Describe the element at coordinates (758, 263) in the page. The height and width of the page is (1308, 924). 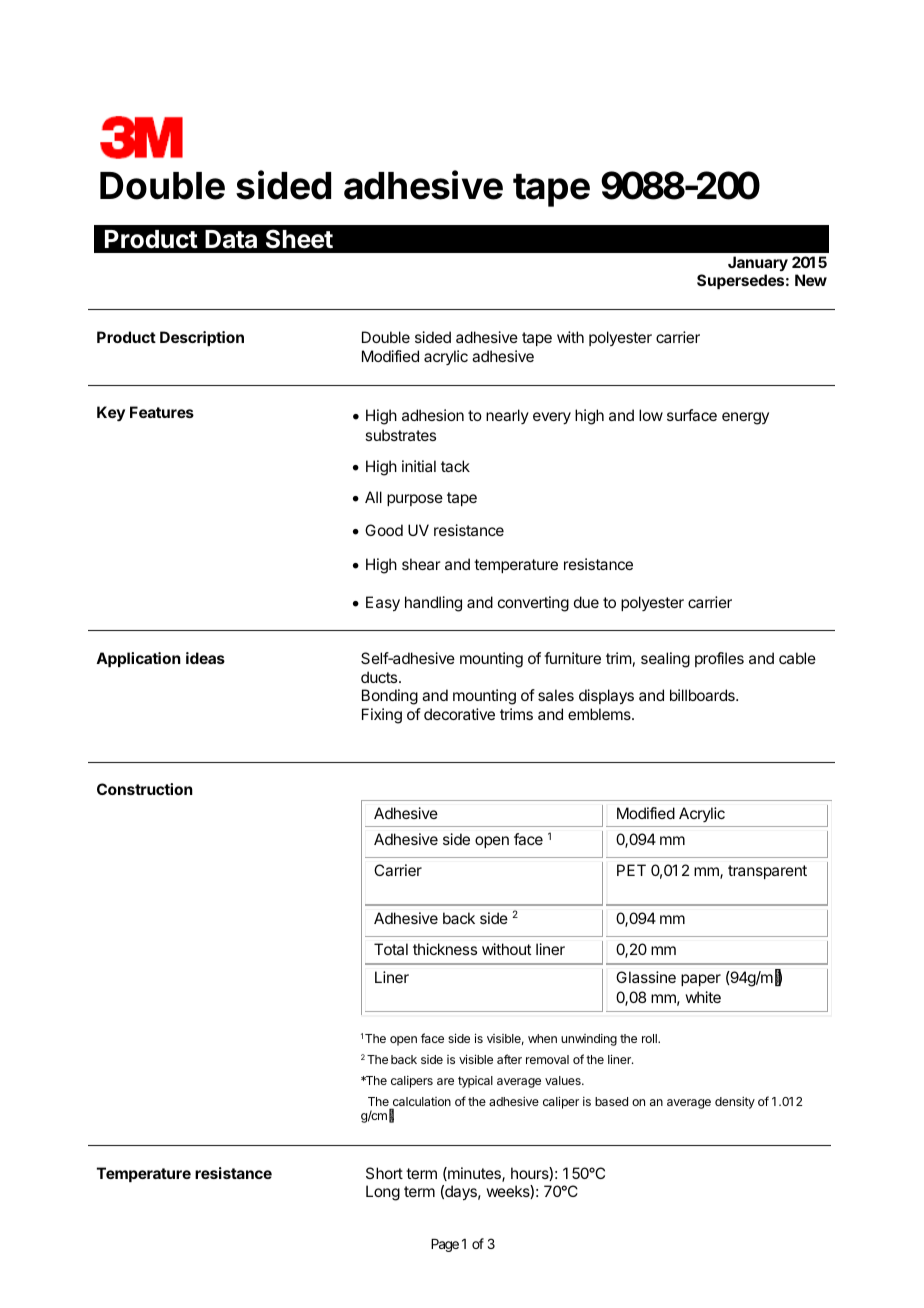
I see `January` at that location.
